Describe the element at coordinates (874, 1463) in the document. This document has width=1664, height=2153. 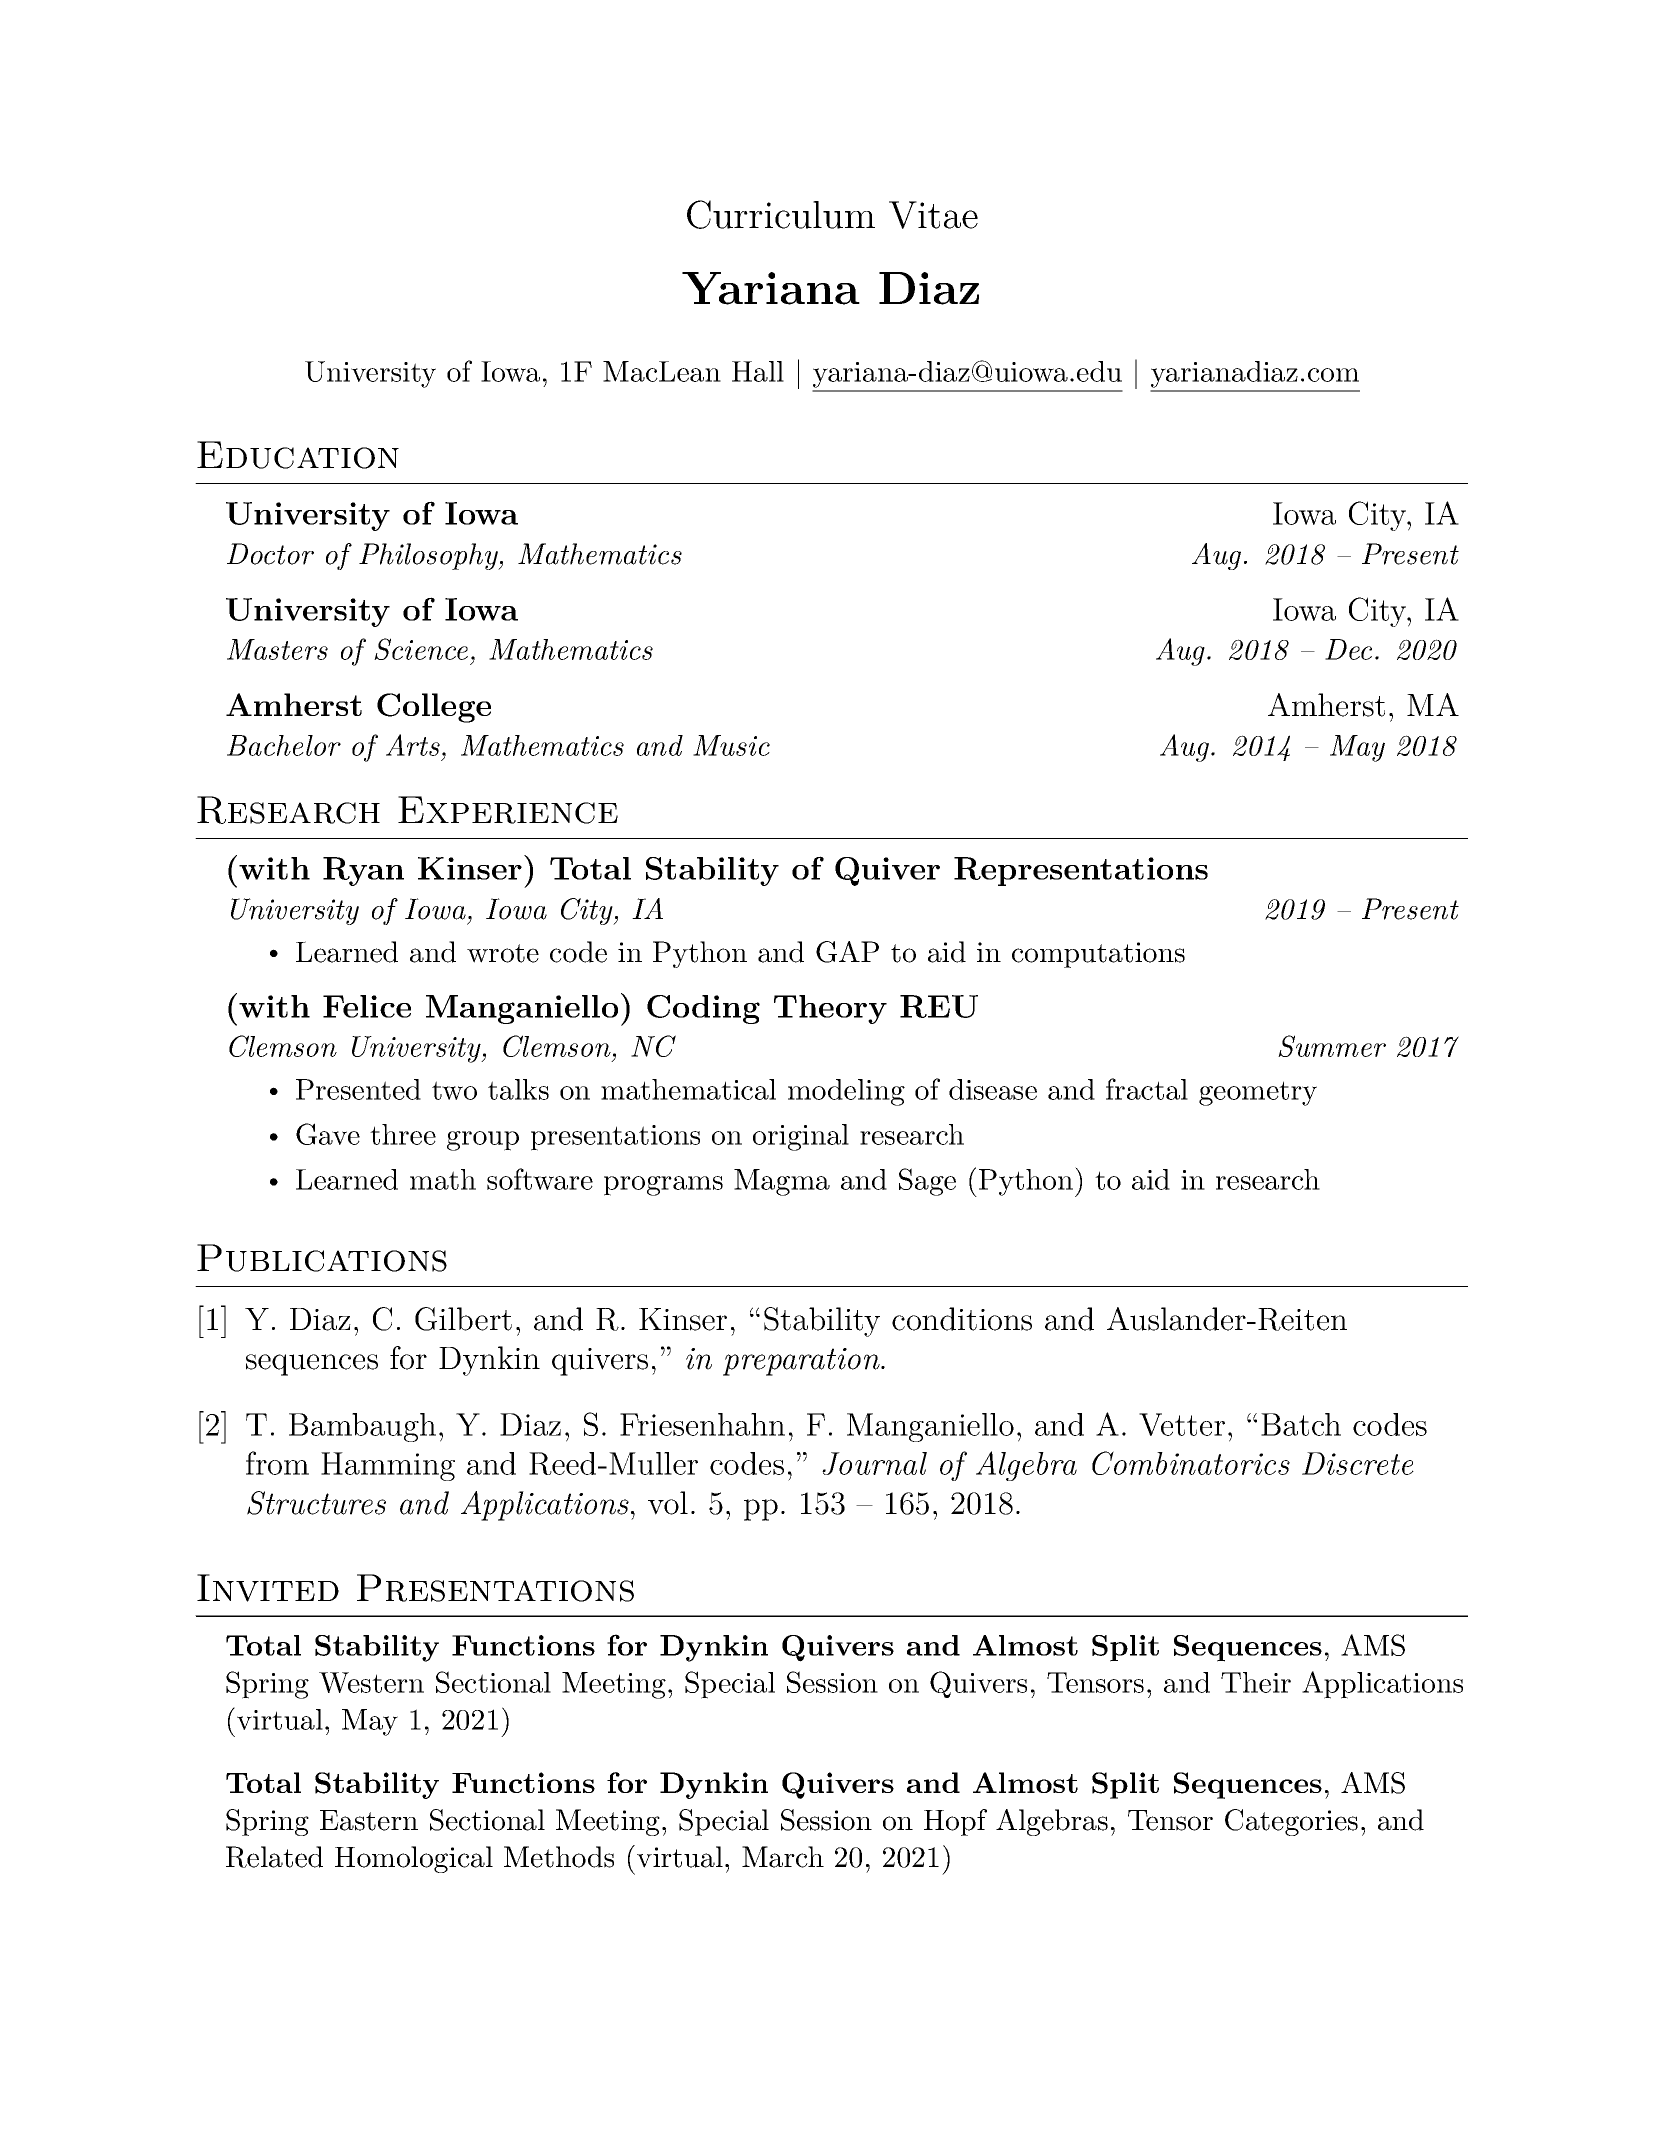
I see `Journal` at that location.
